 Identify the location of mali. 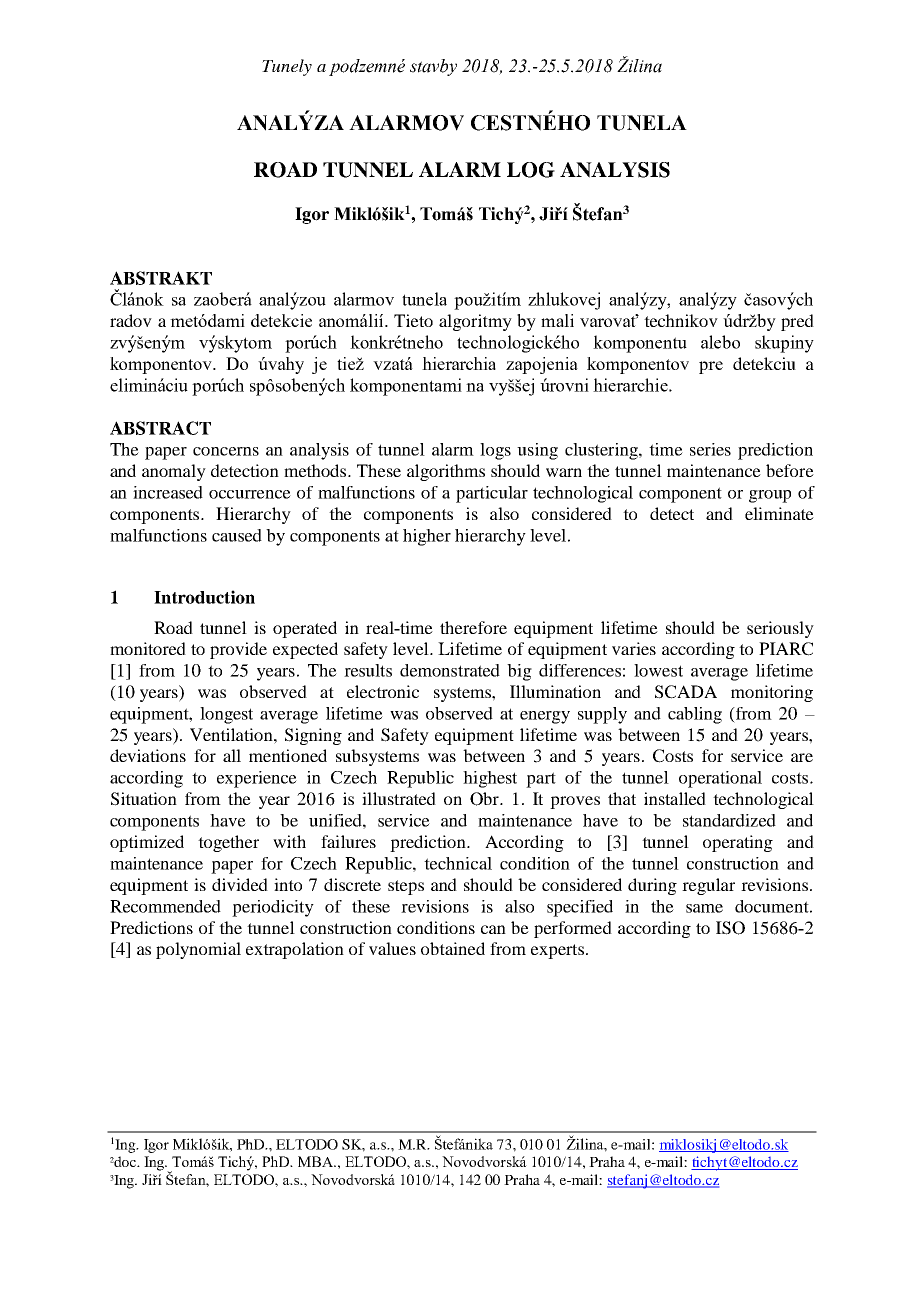
(557, 320).
